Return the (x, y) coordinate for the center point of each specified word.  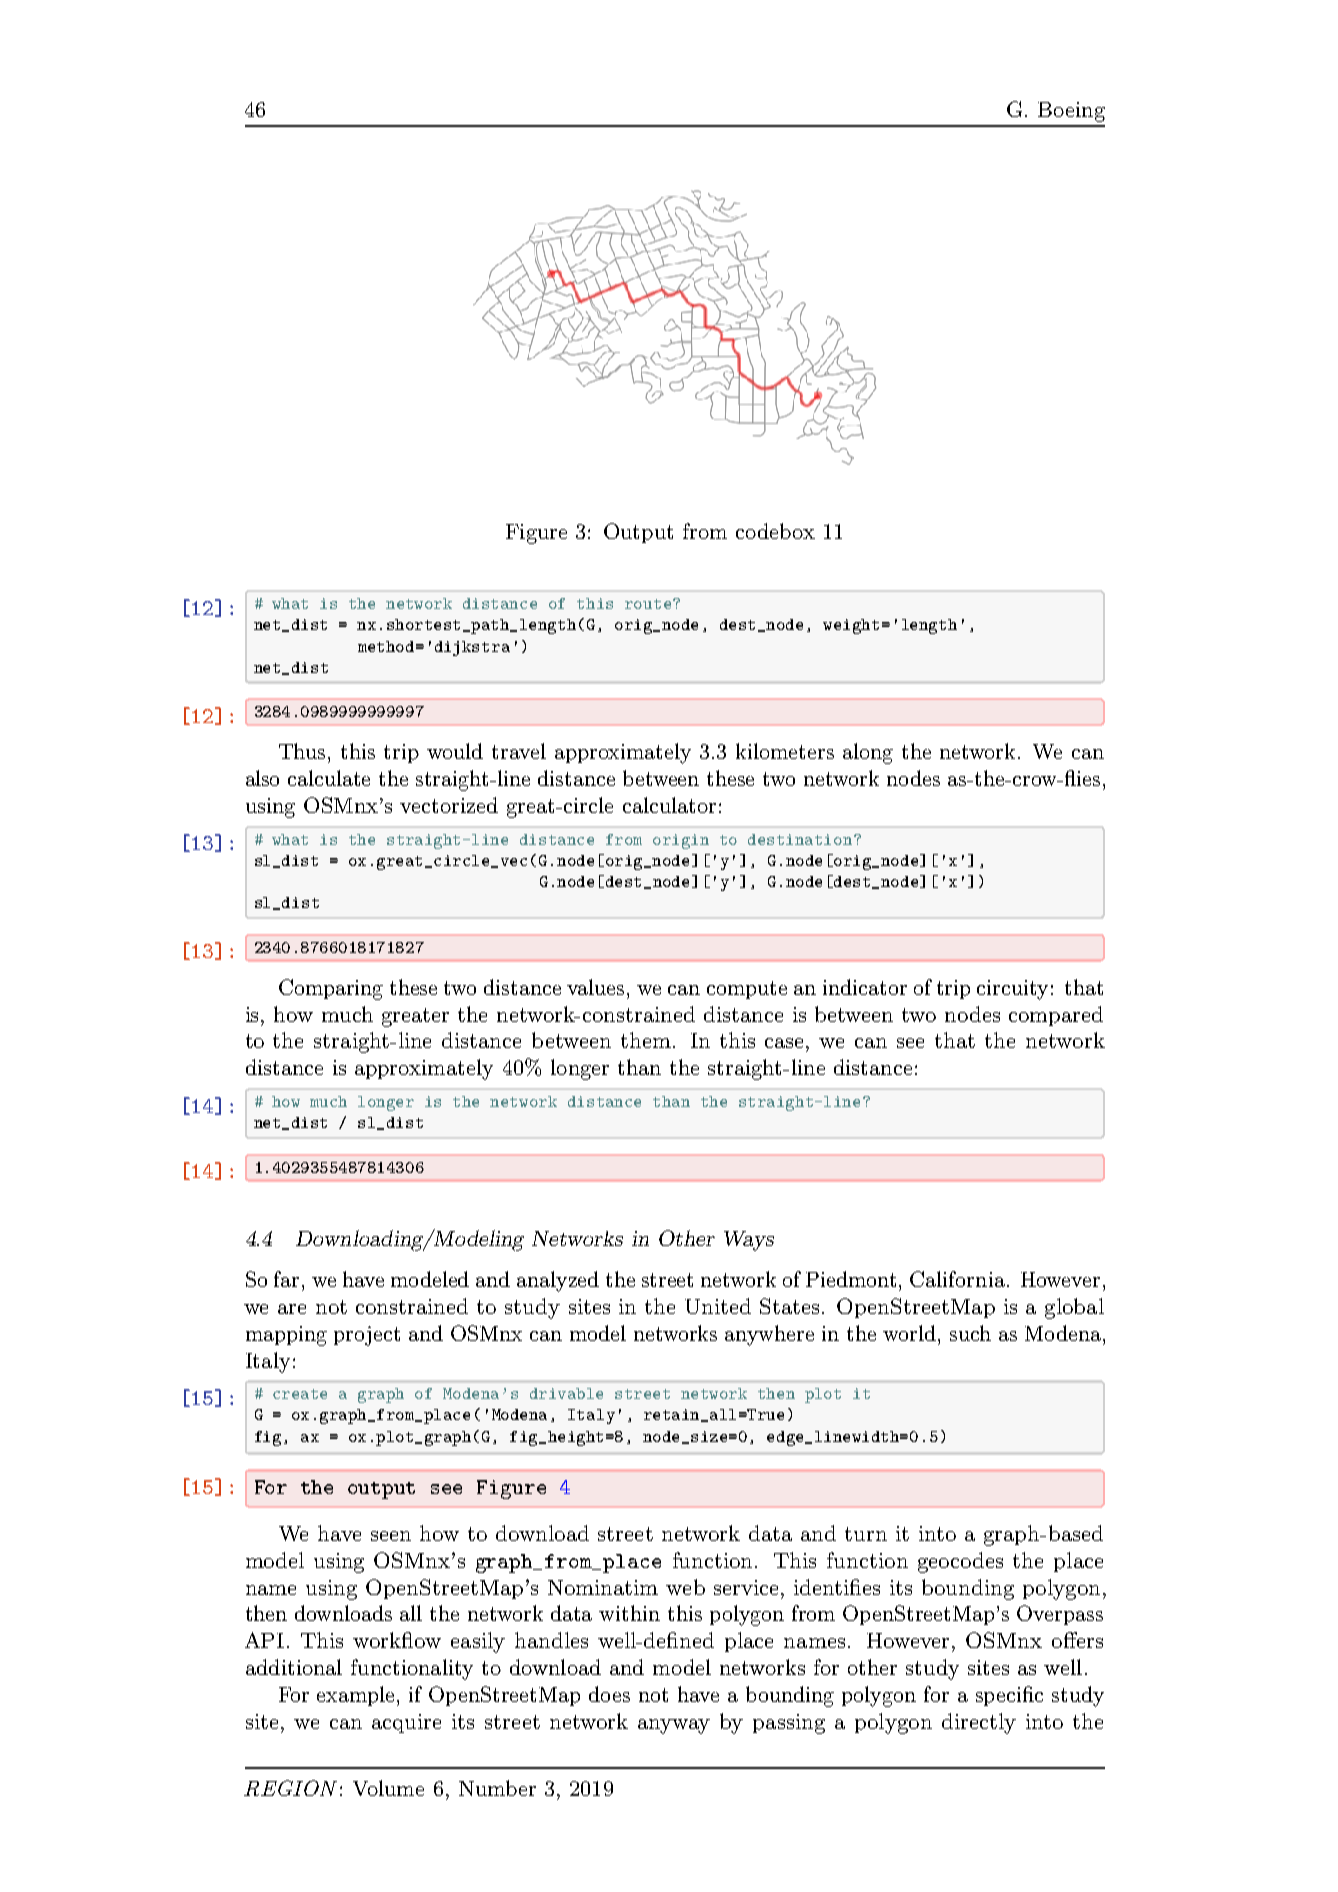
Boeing (1071, 112)
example (357, 1696)
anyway (674, 1726)
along (868, 753)
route (649, 604)
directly (979, 1723)
